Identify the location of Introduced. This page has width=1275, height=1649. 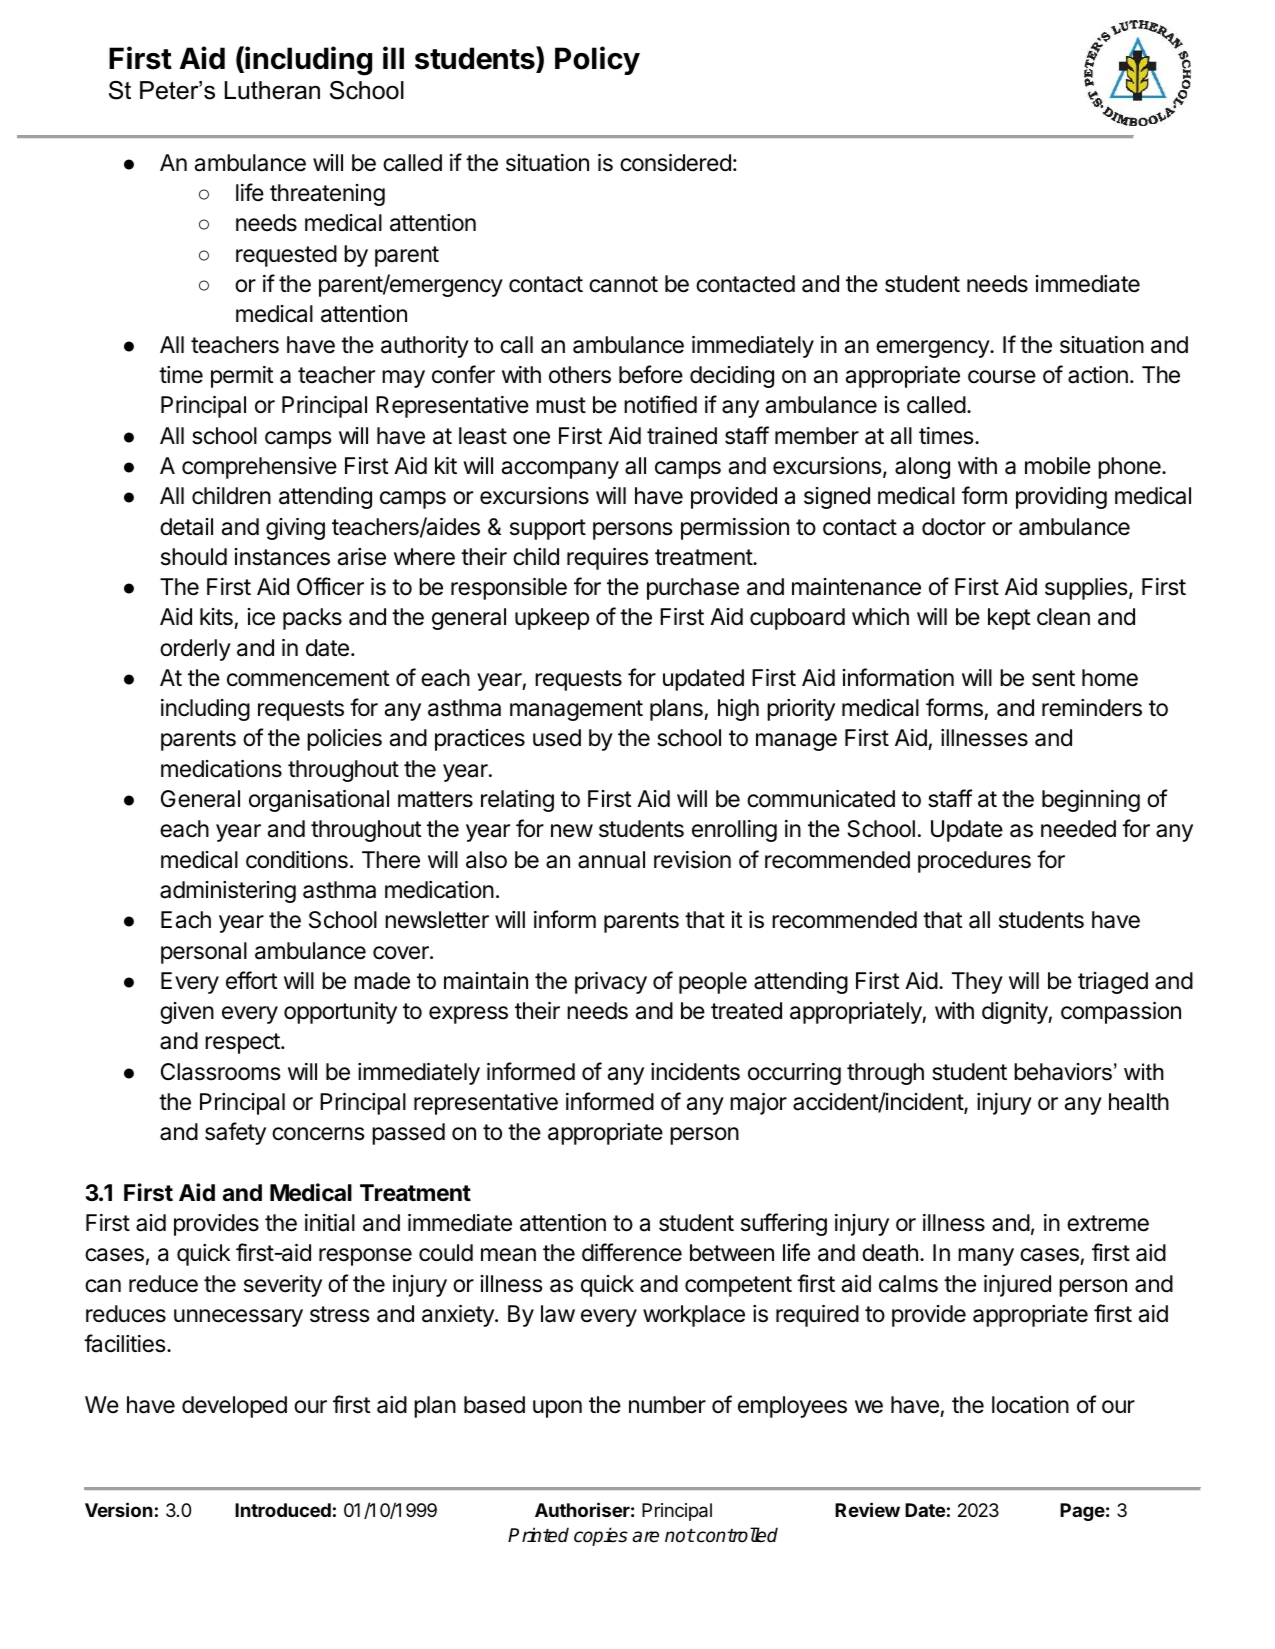
(283, 1510).
